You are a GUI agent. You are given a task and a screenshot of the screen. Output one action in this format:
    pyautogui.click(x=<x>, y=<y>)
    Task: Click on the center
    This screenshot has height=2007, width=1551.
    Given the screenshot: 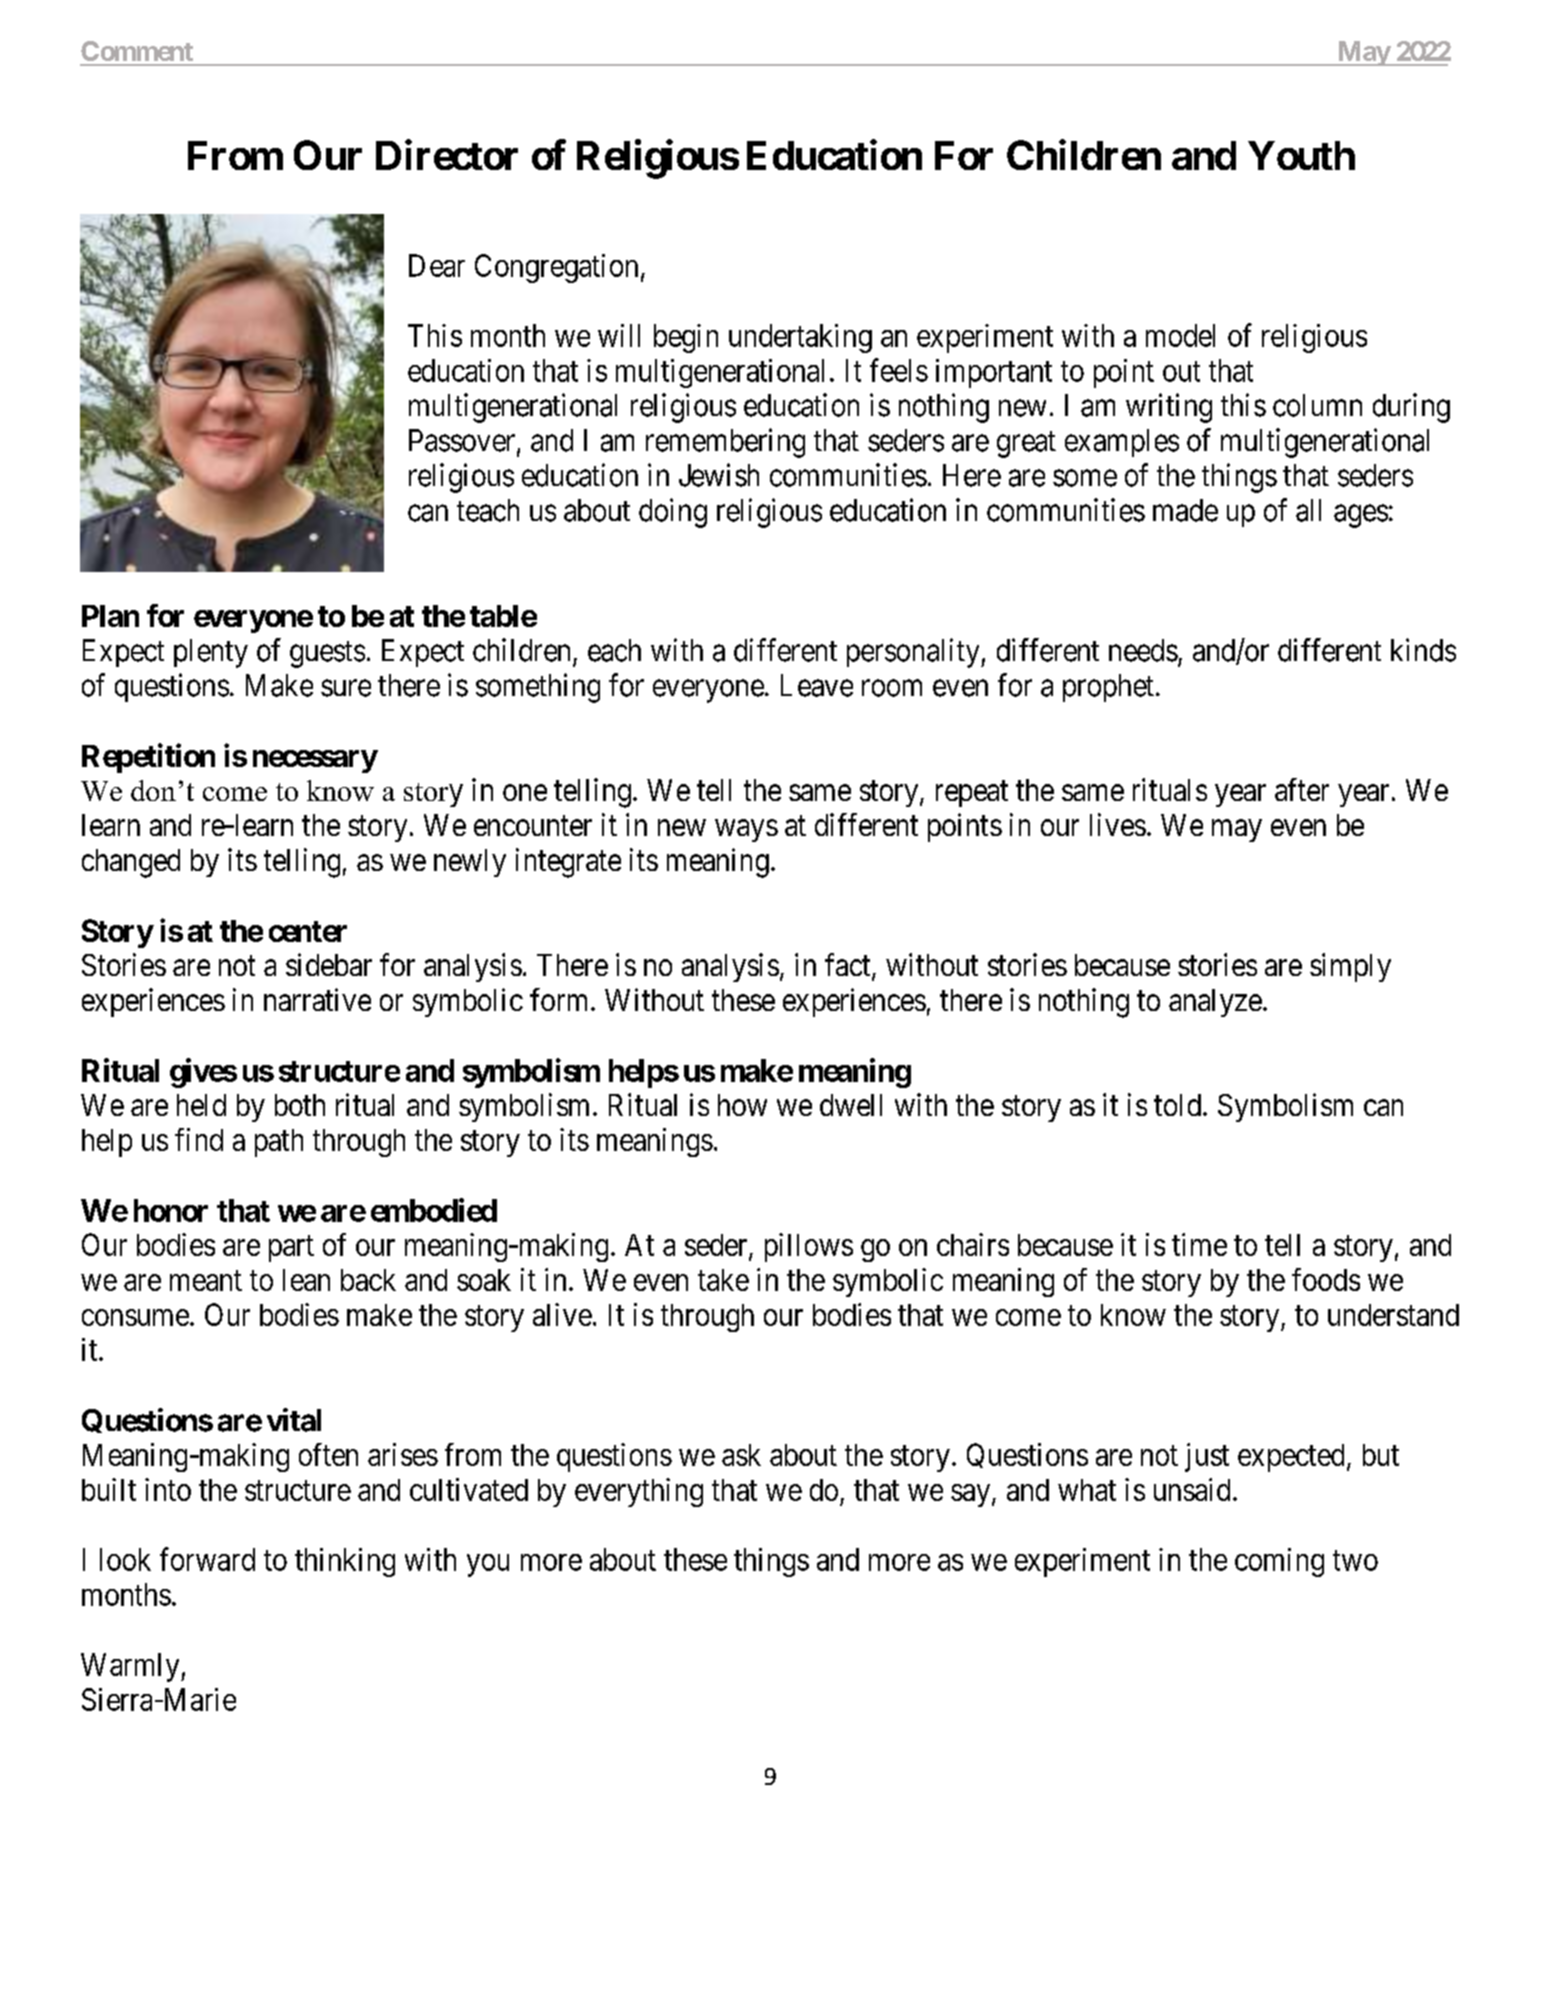 What is the action you would take?
    pyautogui.click(x=308, y=931)
